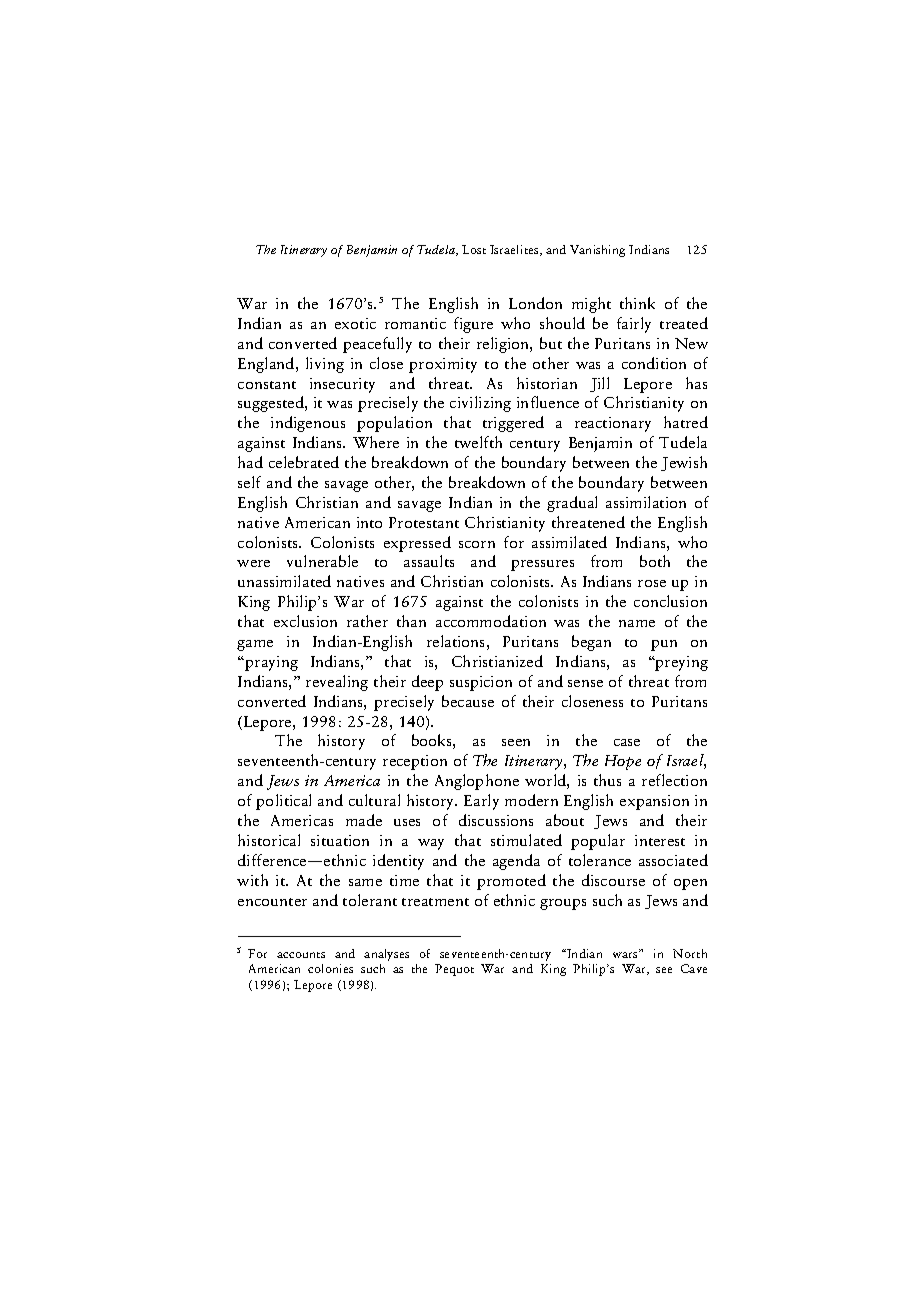 The height and width of the page is (1308, 924). Describe the element at coordinates (646, 502) in the page. I see `assimilation` at that location.
